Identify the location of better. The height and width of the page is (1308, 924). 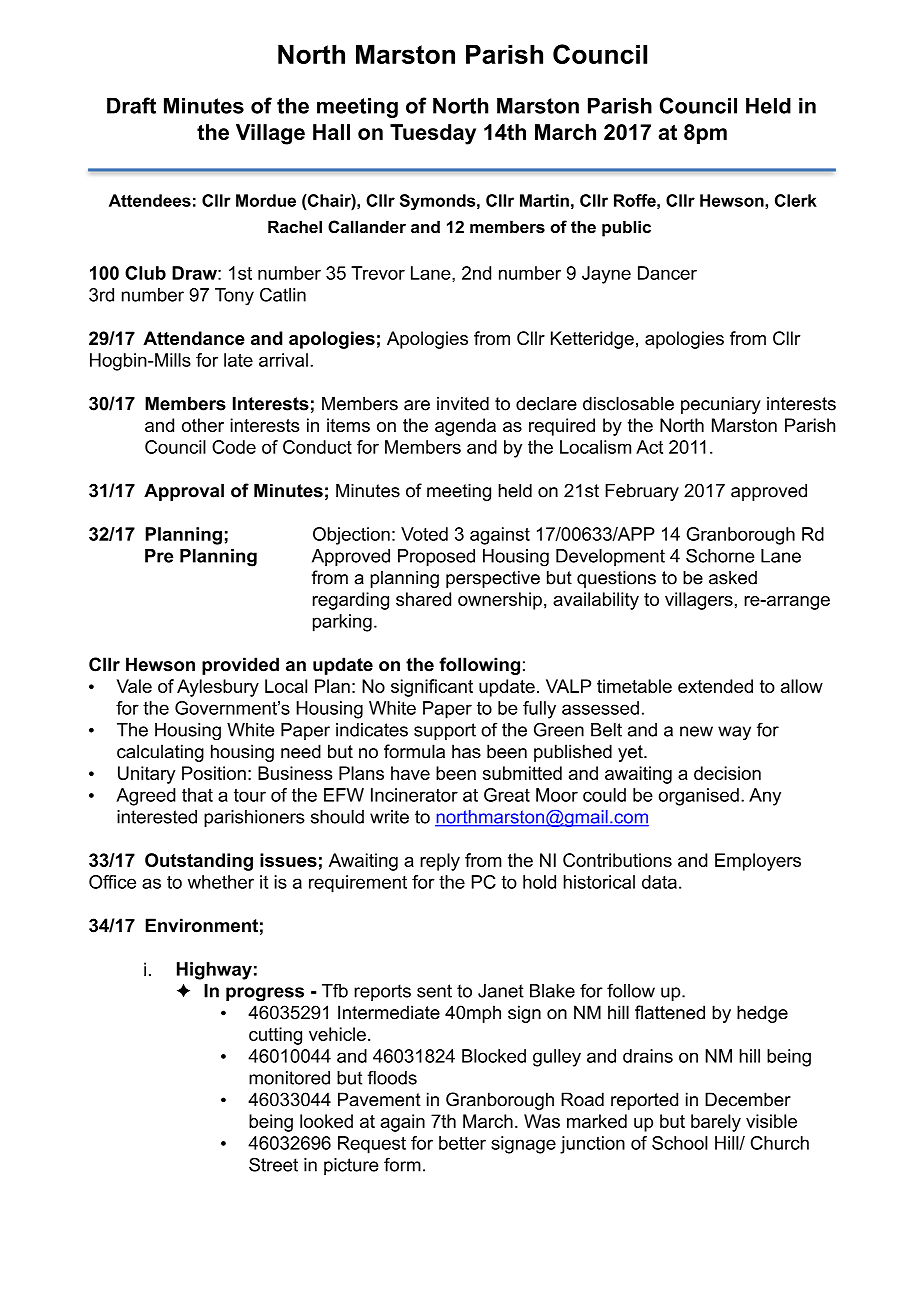
(462, 1143).
